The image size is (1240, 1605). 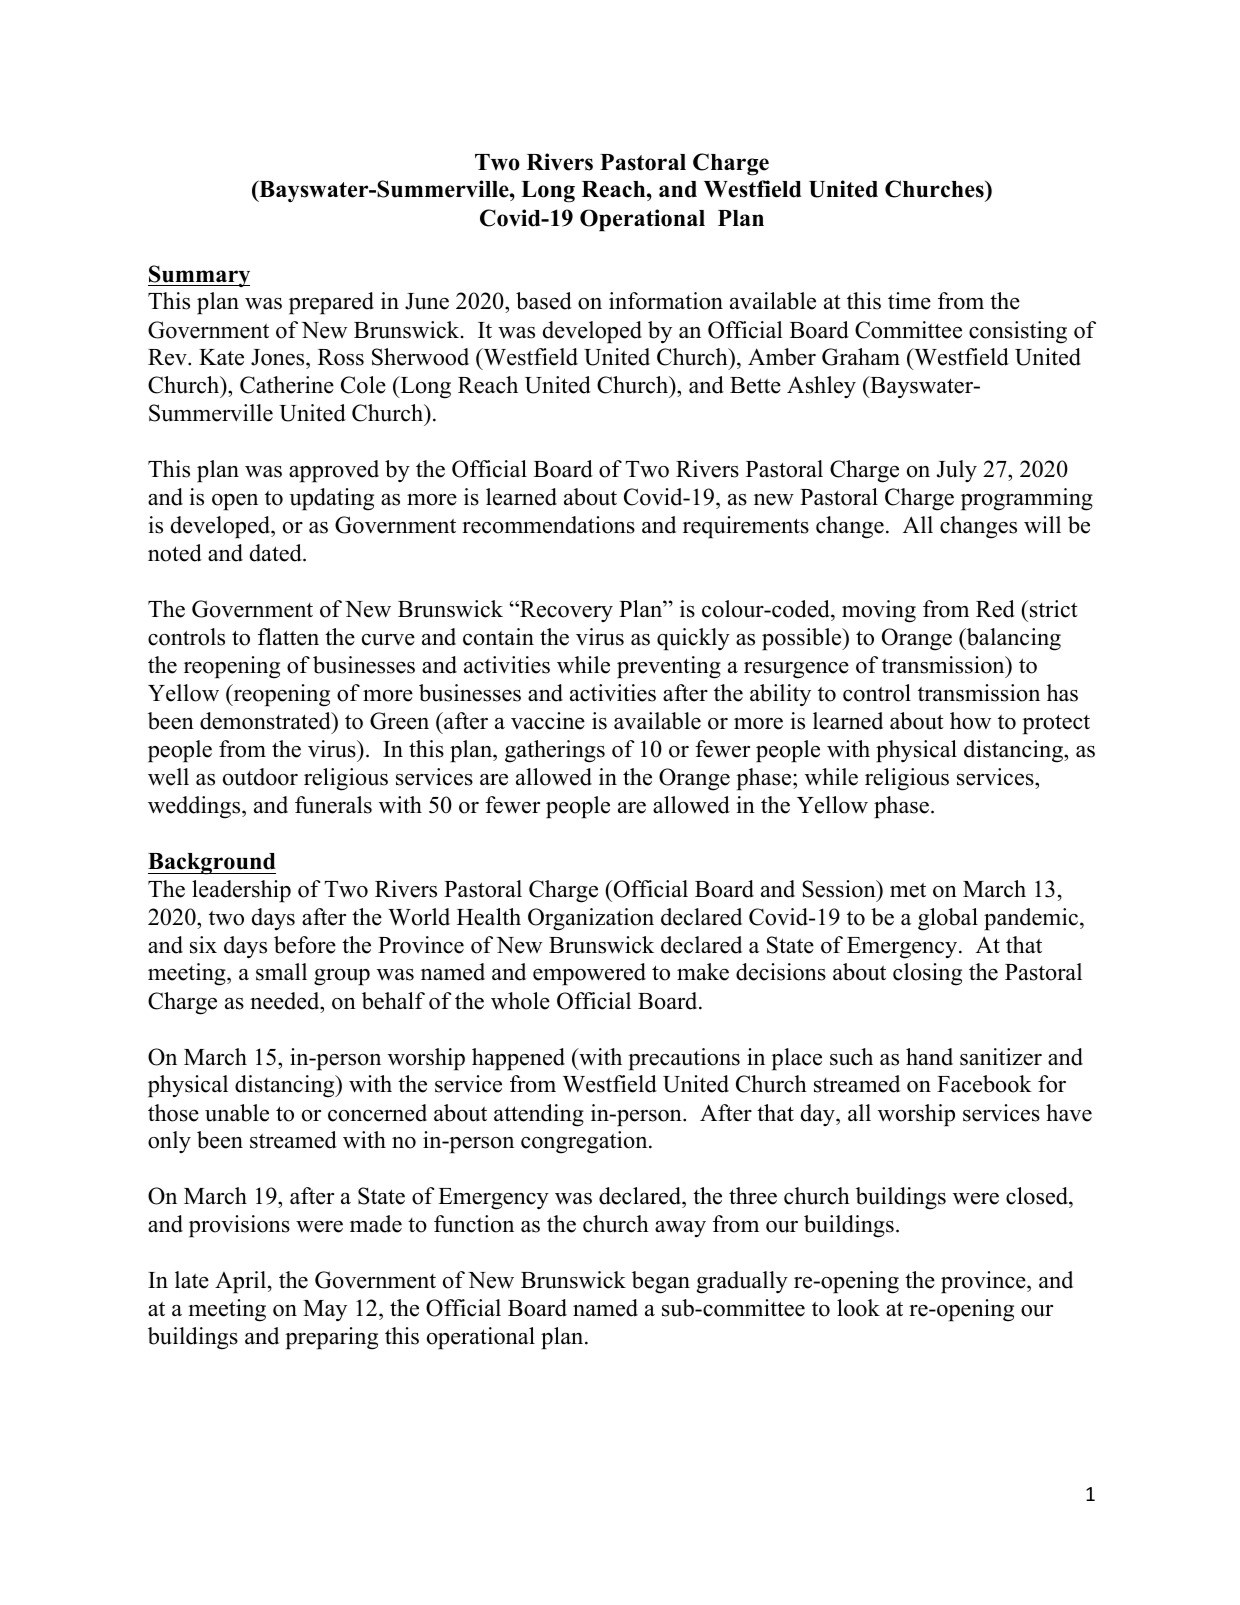 I want to click on how, so click(x=970, y=721).
